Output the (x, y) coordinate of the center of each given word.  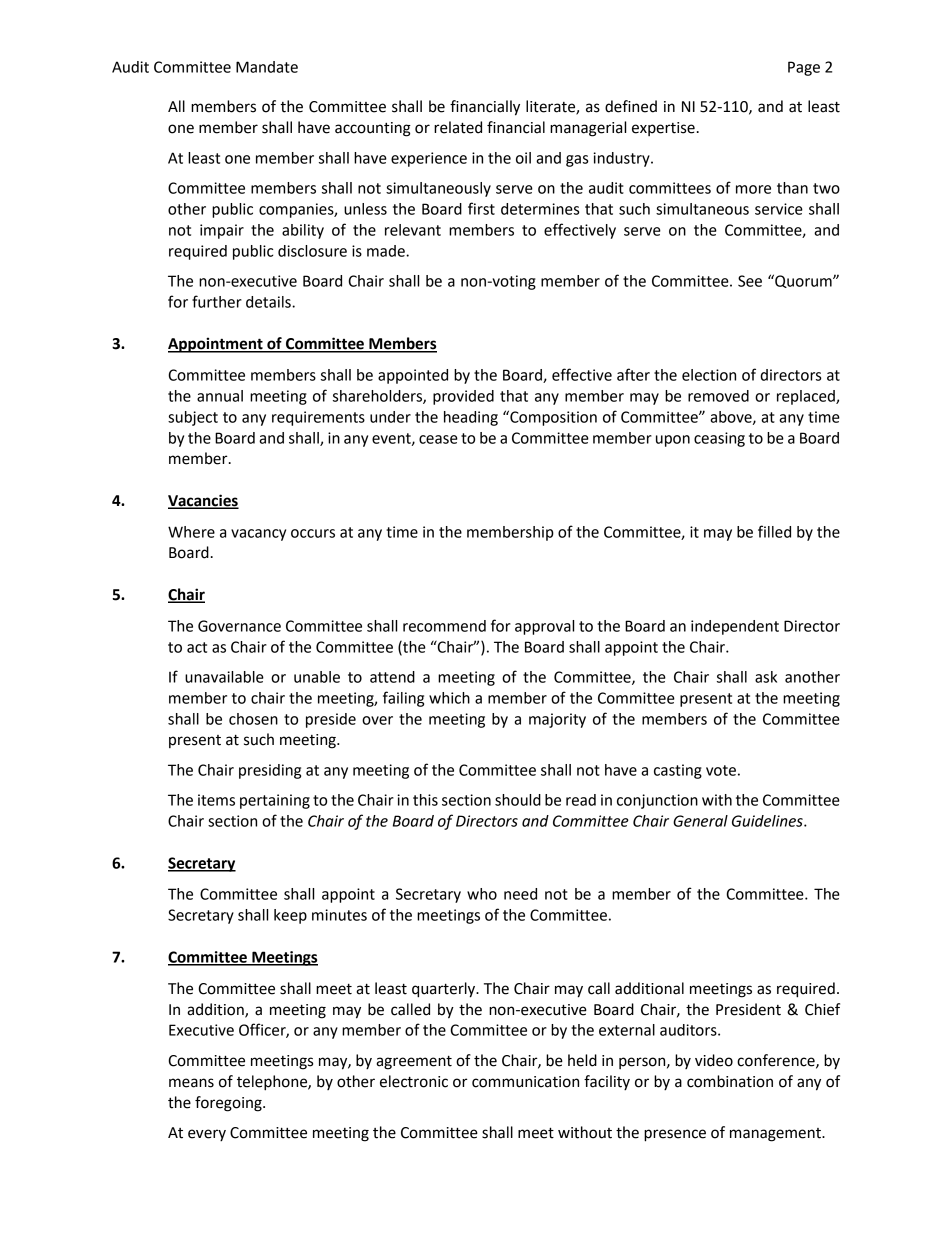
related (458, 127)
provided (463, 397)
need (520, 894)
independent (735, 627)
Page (804, 68)
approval (544, 627)
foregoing (229, 1104)
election (709, 375)
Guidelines (768, 821)
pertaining (275, 801)
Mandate (267, 67)
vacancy (258, 535)
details (269, 302)
